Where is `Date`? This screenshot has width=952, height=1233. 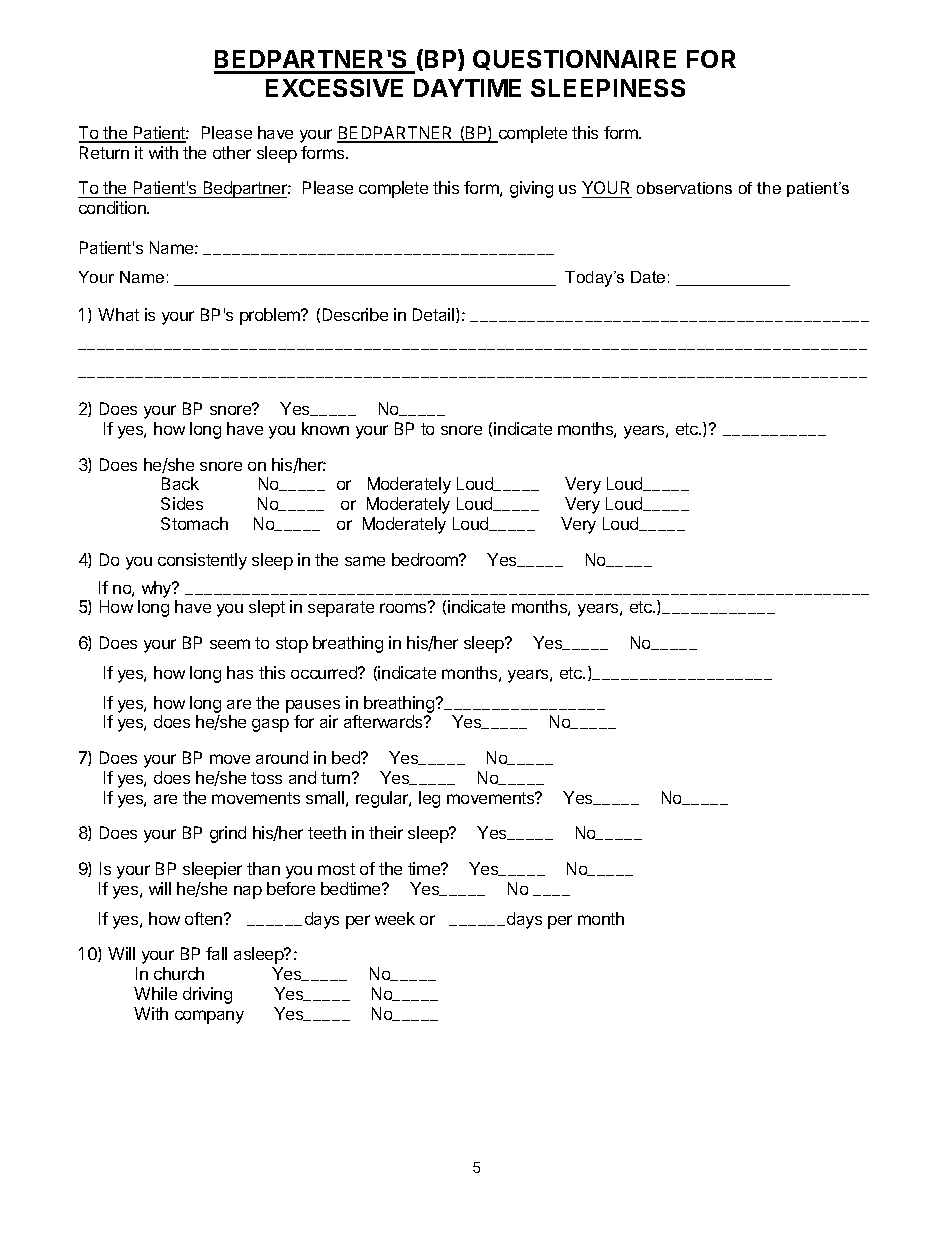
Date is located at coordinates (648, 277).
